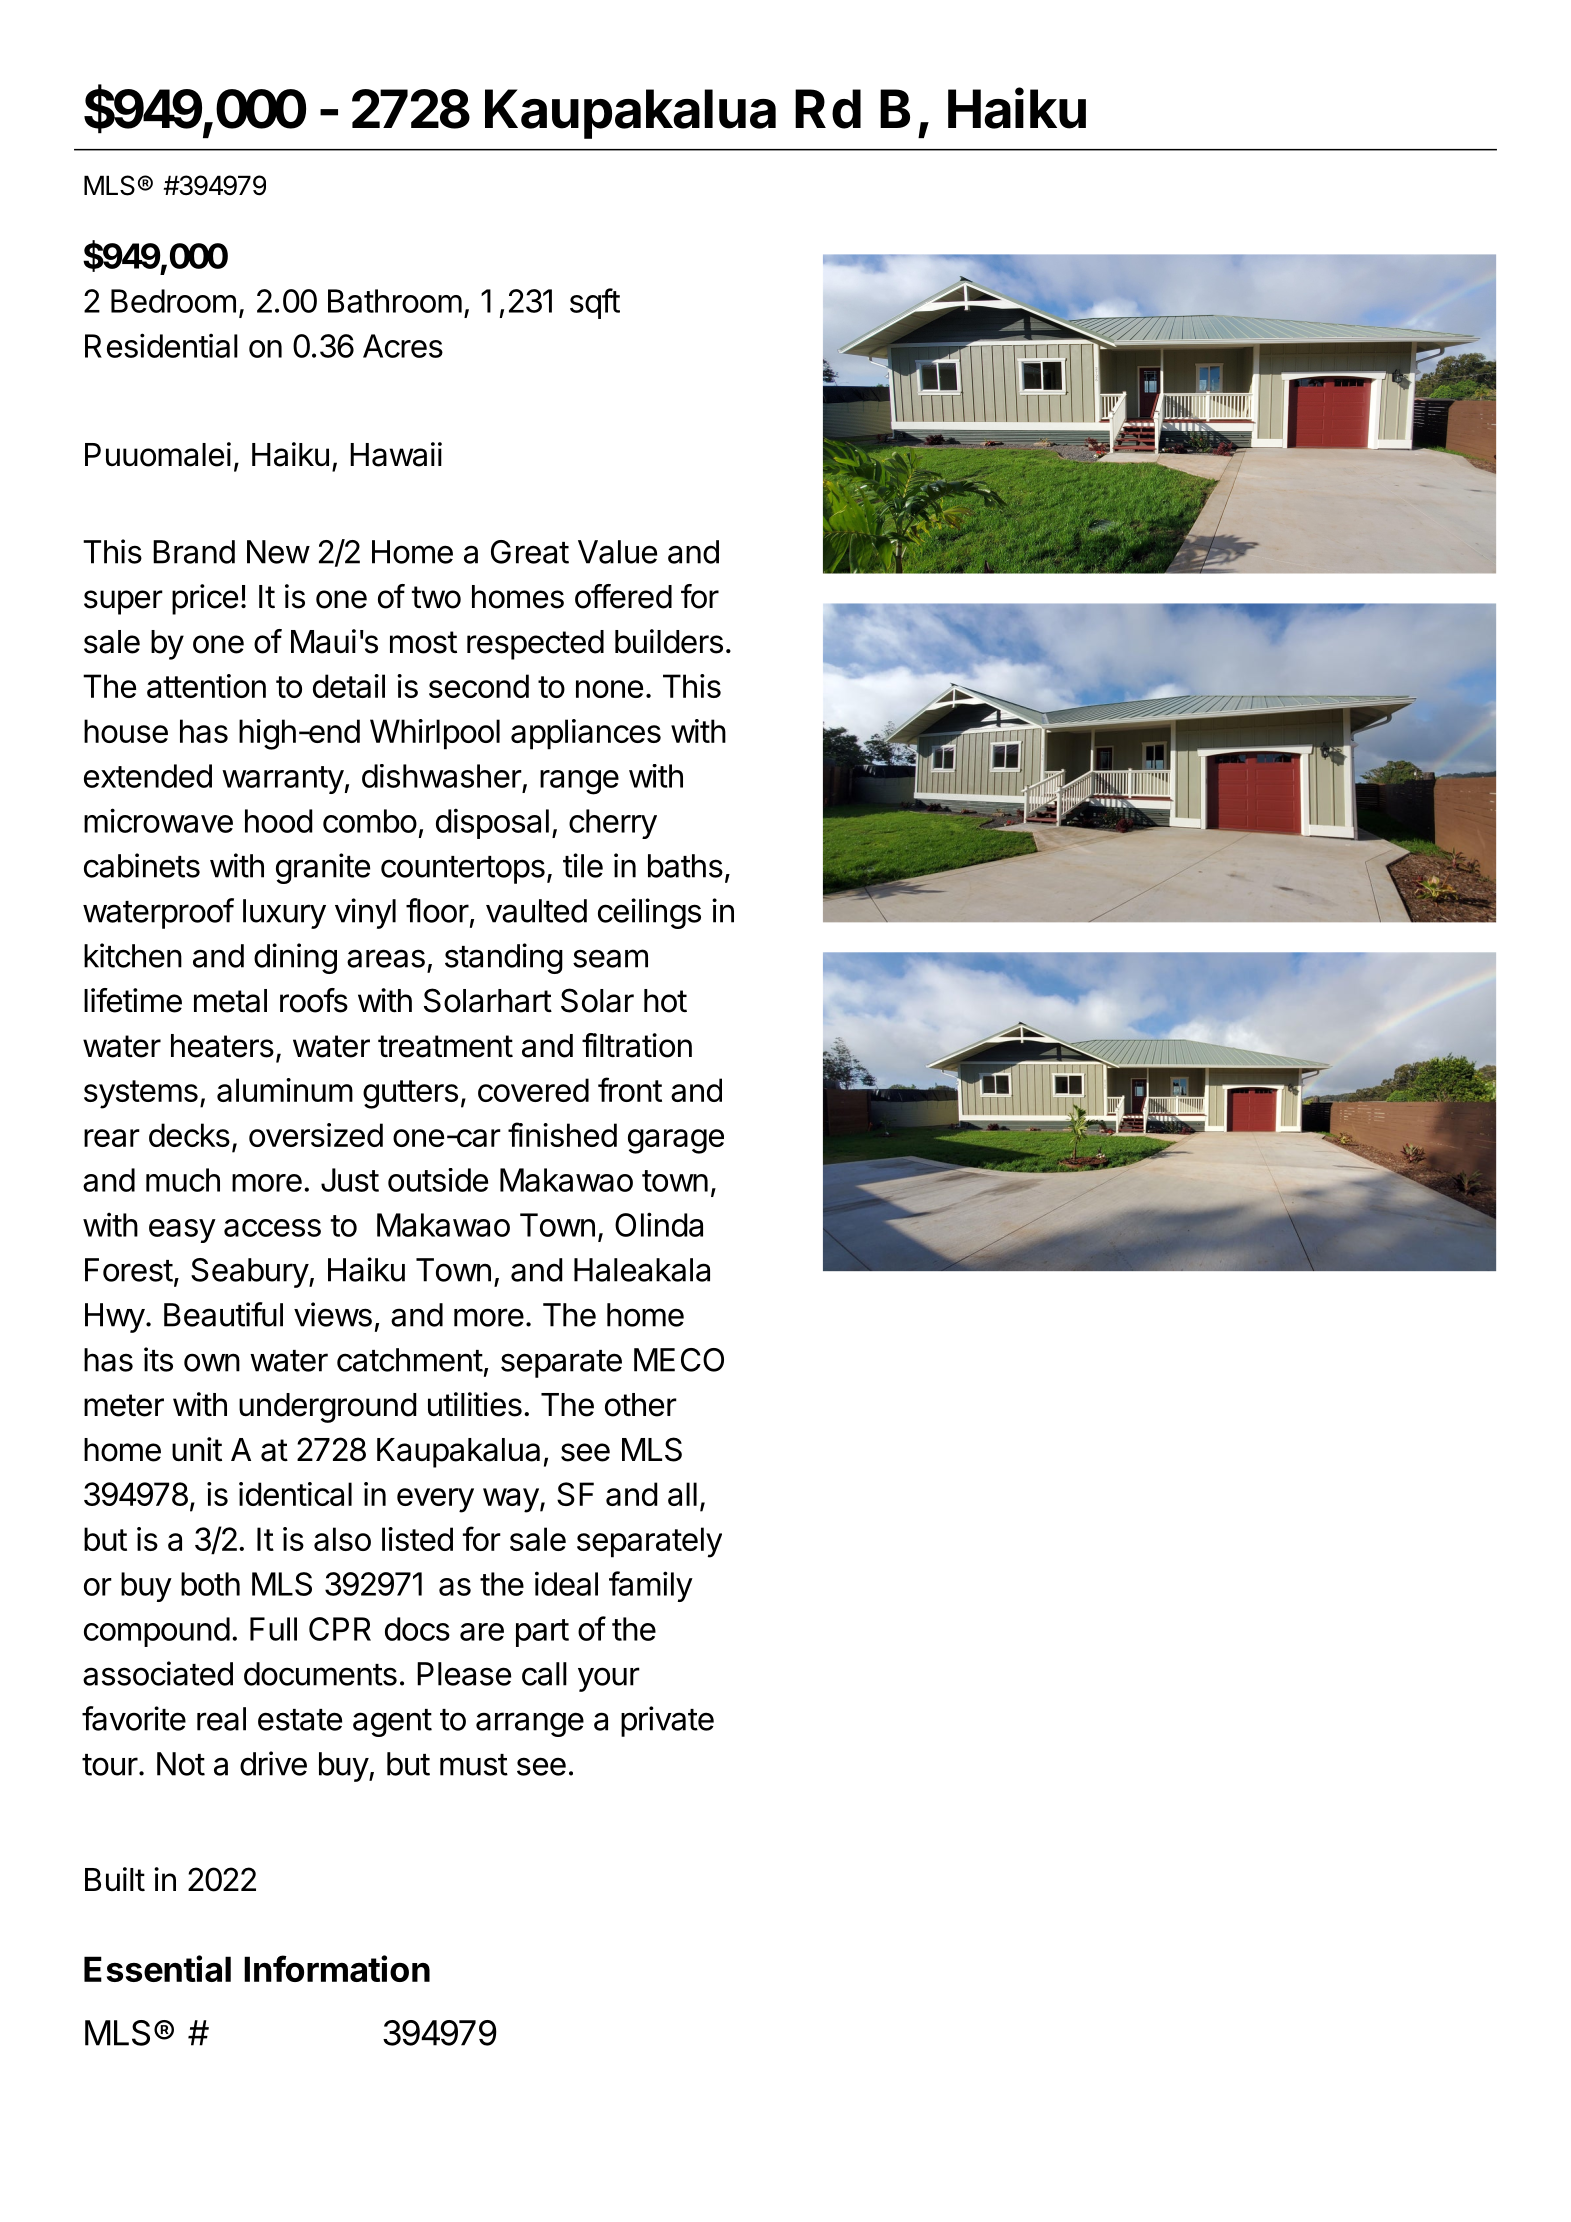  What do you see at coordinates (617, 552) in the image?
I see `Value` at bounding box center [617, 552].
